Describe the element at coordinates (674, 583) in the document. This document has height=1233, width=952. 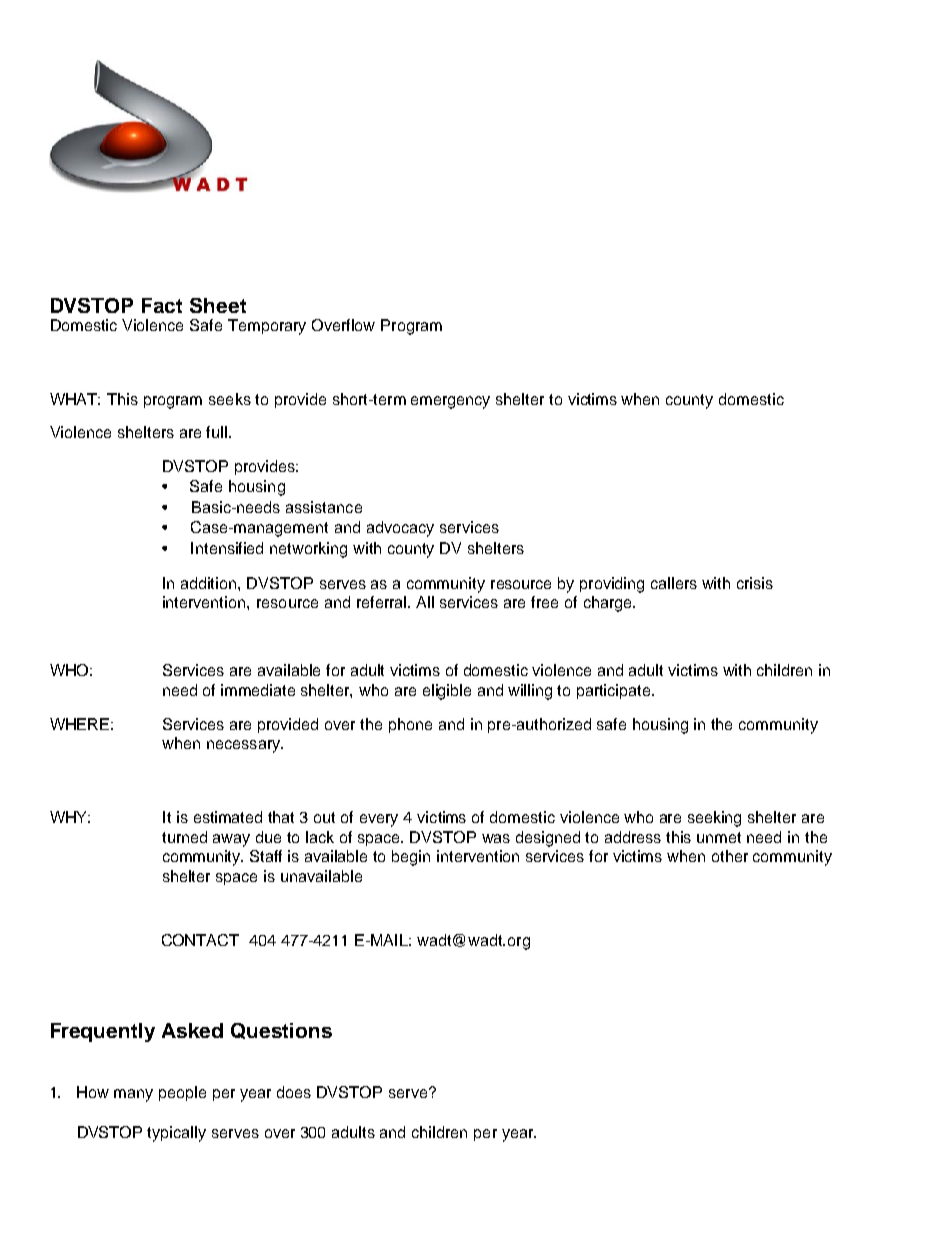
I see `callers` at that location.
